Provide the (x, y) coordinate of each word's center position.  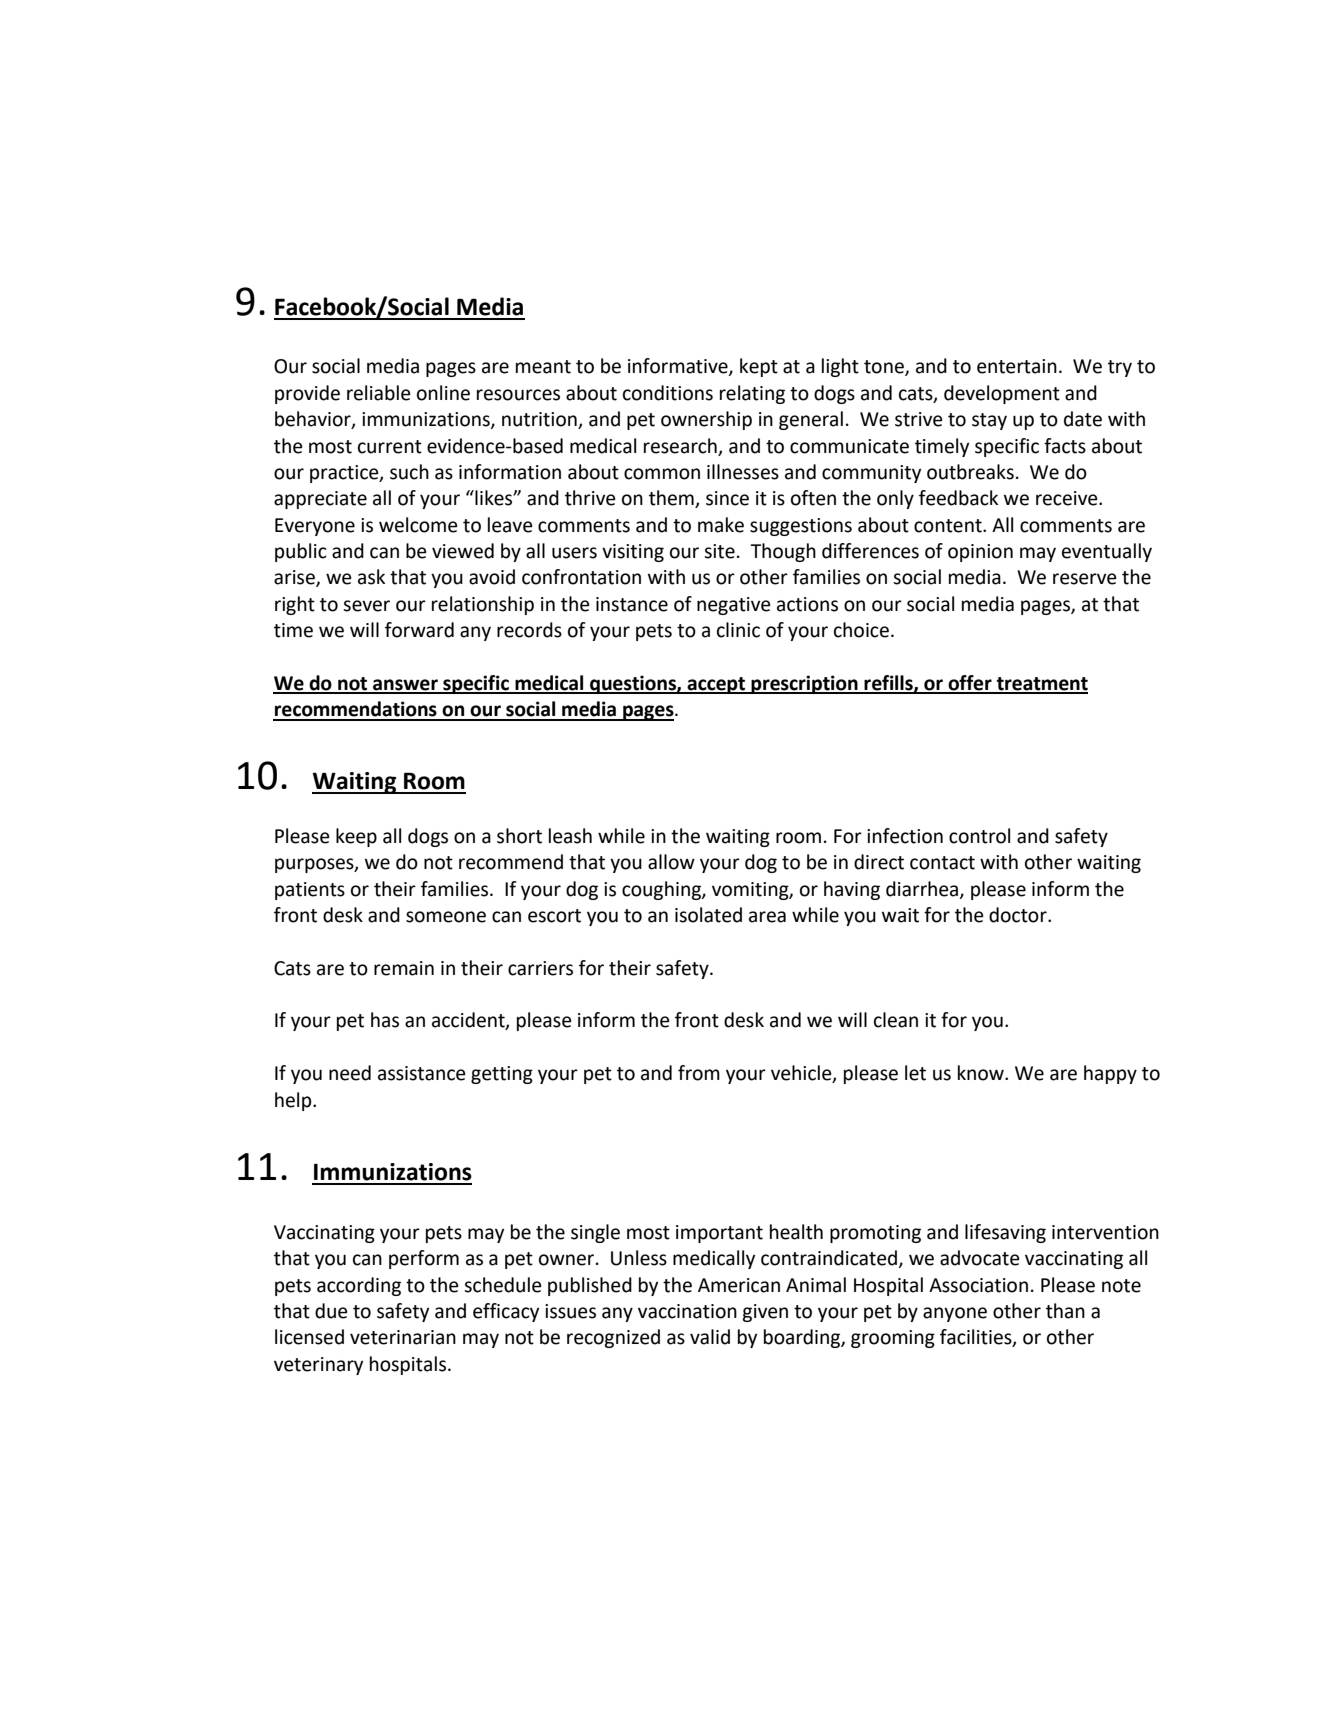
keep (356, 837)
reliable (379, 393)
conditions (668, 393)
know (982, 1073)
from (699, 1073)
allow (671, 862)
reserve (1085, 579)
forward (419, 630)
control (979, 836)
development (1002, 394)
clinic (738, 630)
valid (710, 1337)
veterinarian (403, 1337)
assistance (422, 1073)
